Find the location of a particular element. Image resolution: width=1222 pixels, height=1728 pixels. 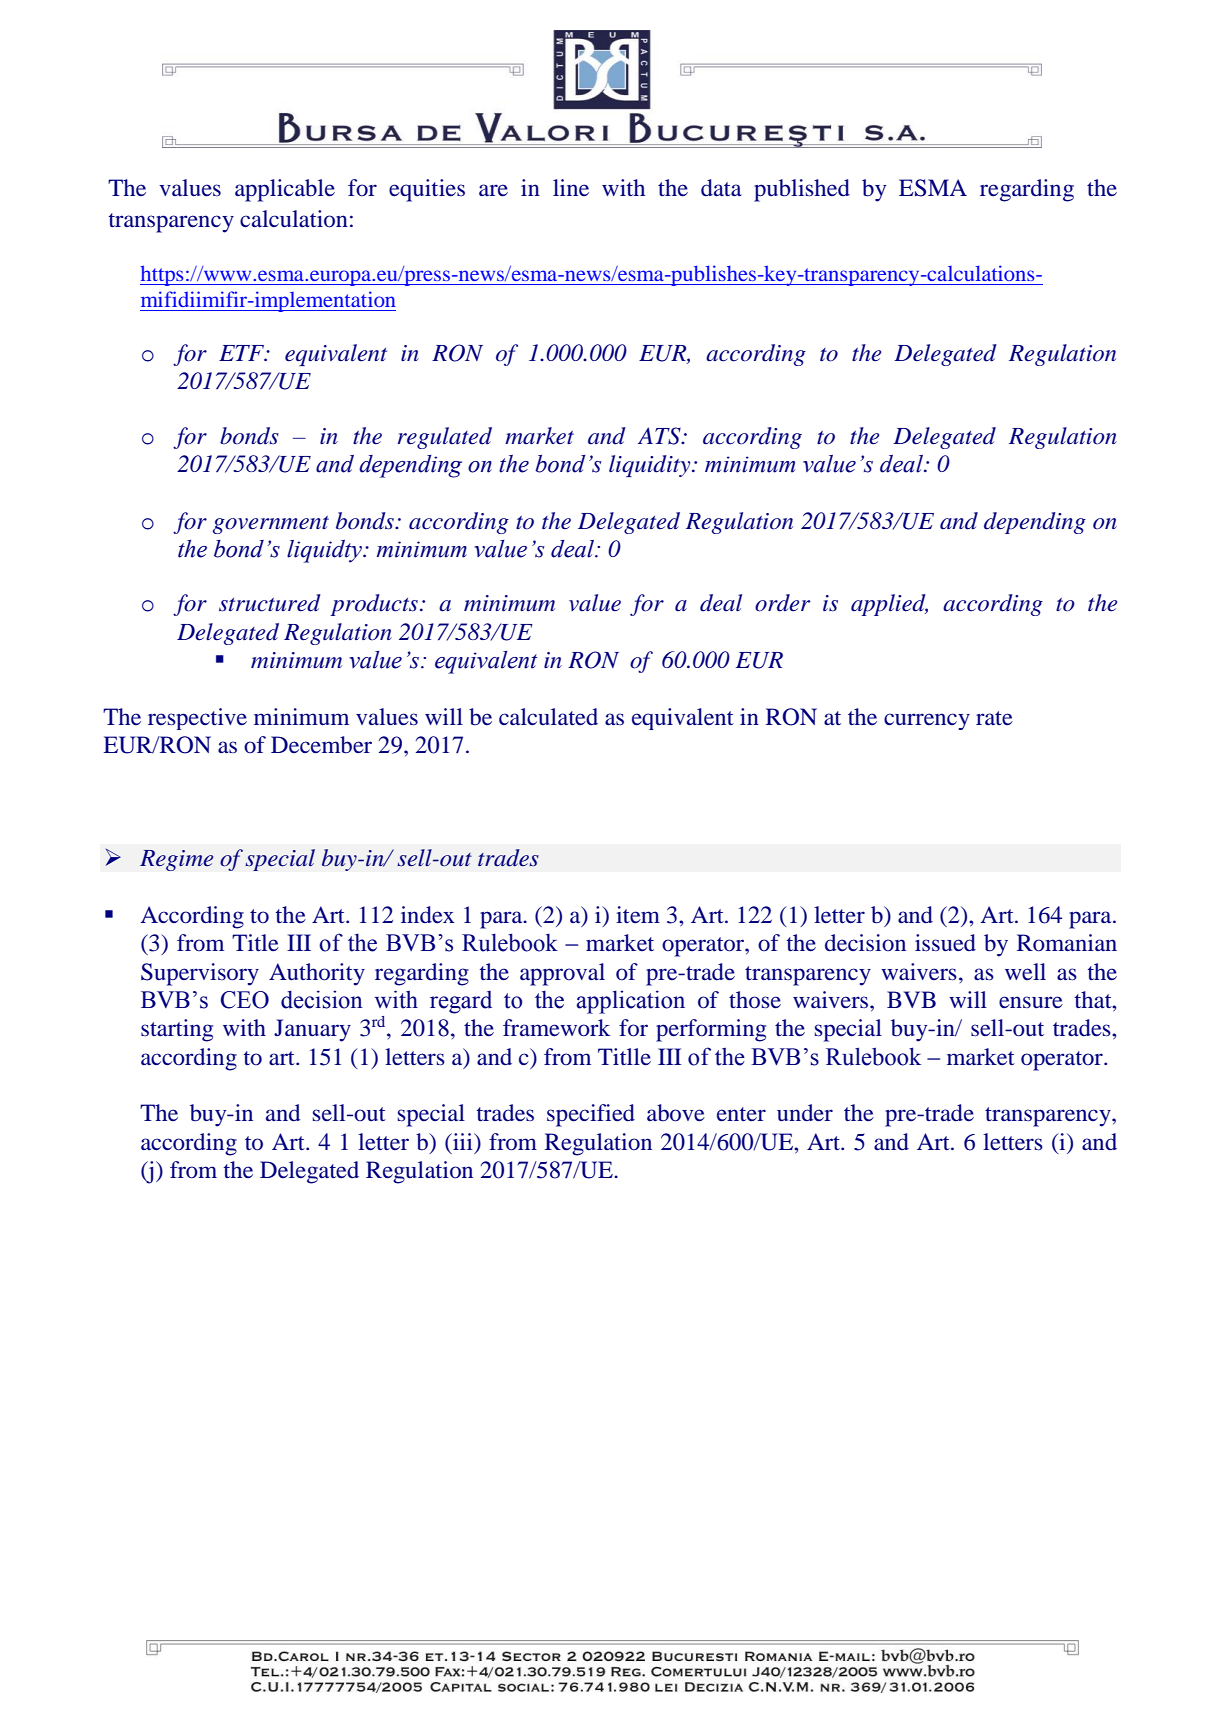

specified is located at coordinates (591, 1115).
